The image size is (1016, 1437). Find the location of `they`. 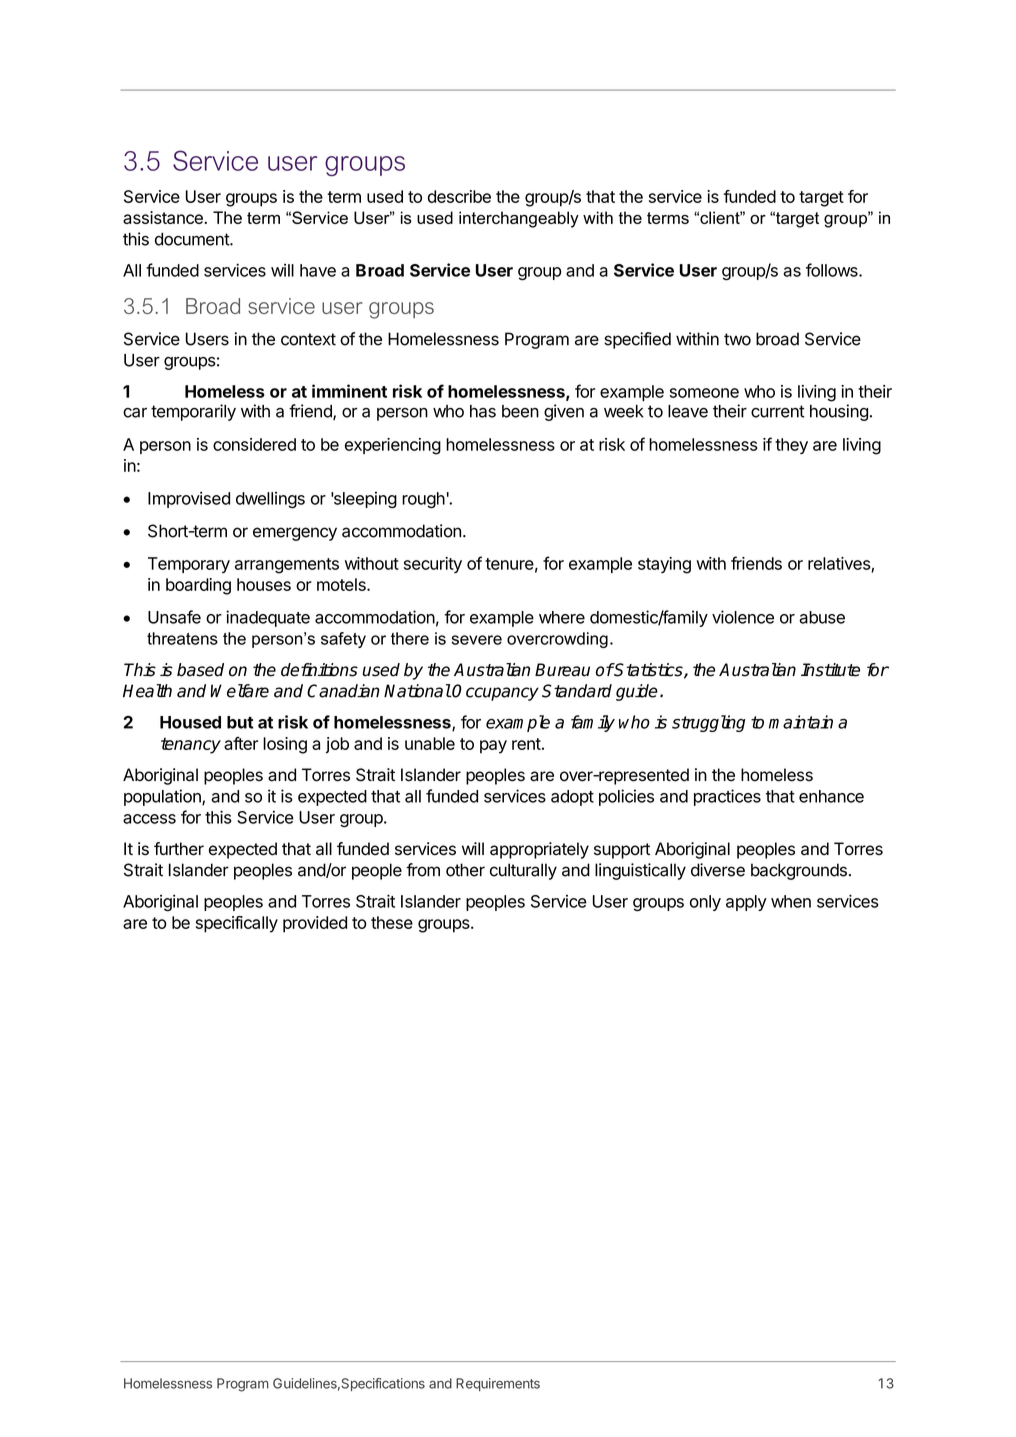

they is located at coordinates (791, 446).
